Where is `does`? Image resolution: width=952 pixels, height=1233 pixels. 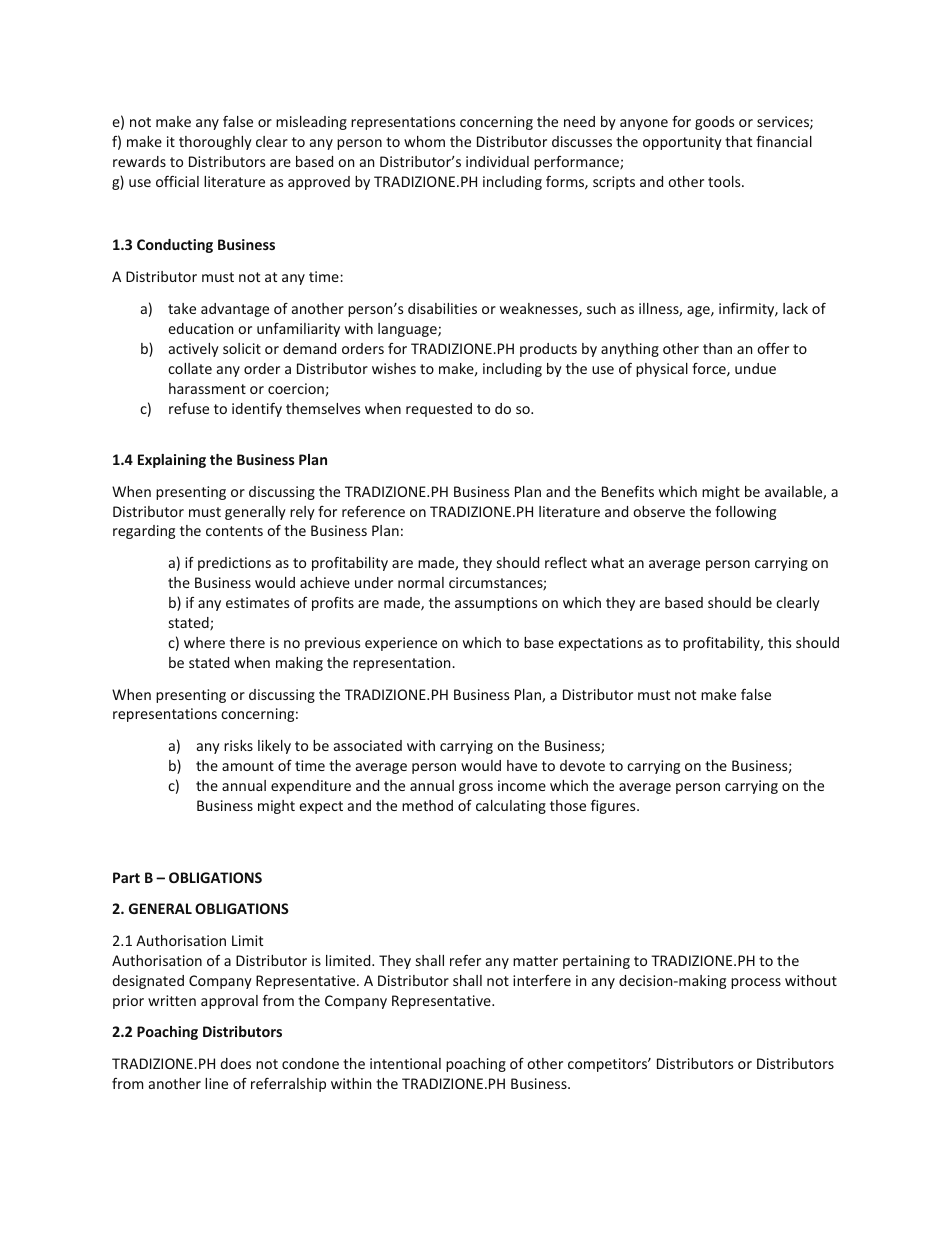 does is located at coordinates (235, 1063).
